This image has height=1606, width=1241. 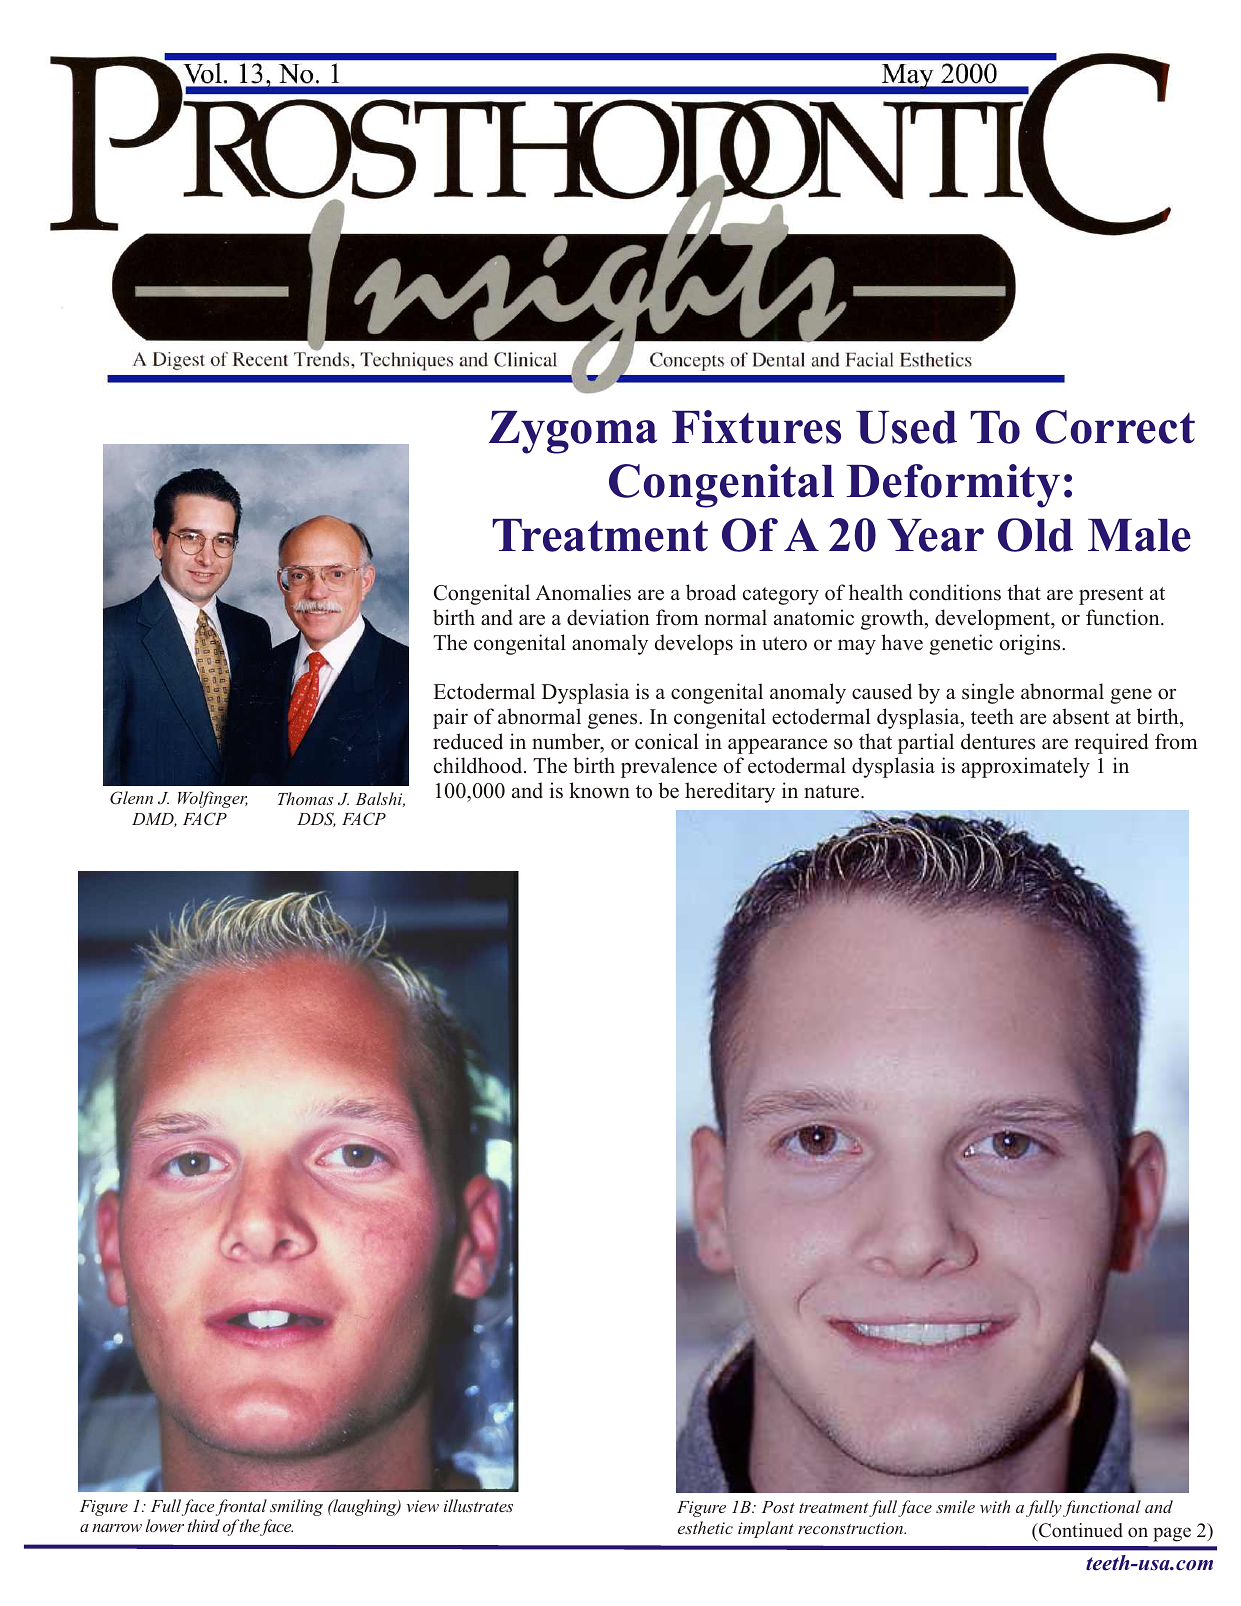 I want to click on frontal, so click(x=241, y=1507).
